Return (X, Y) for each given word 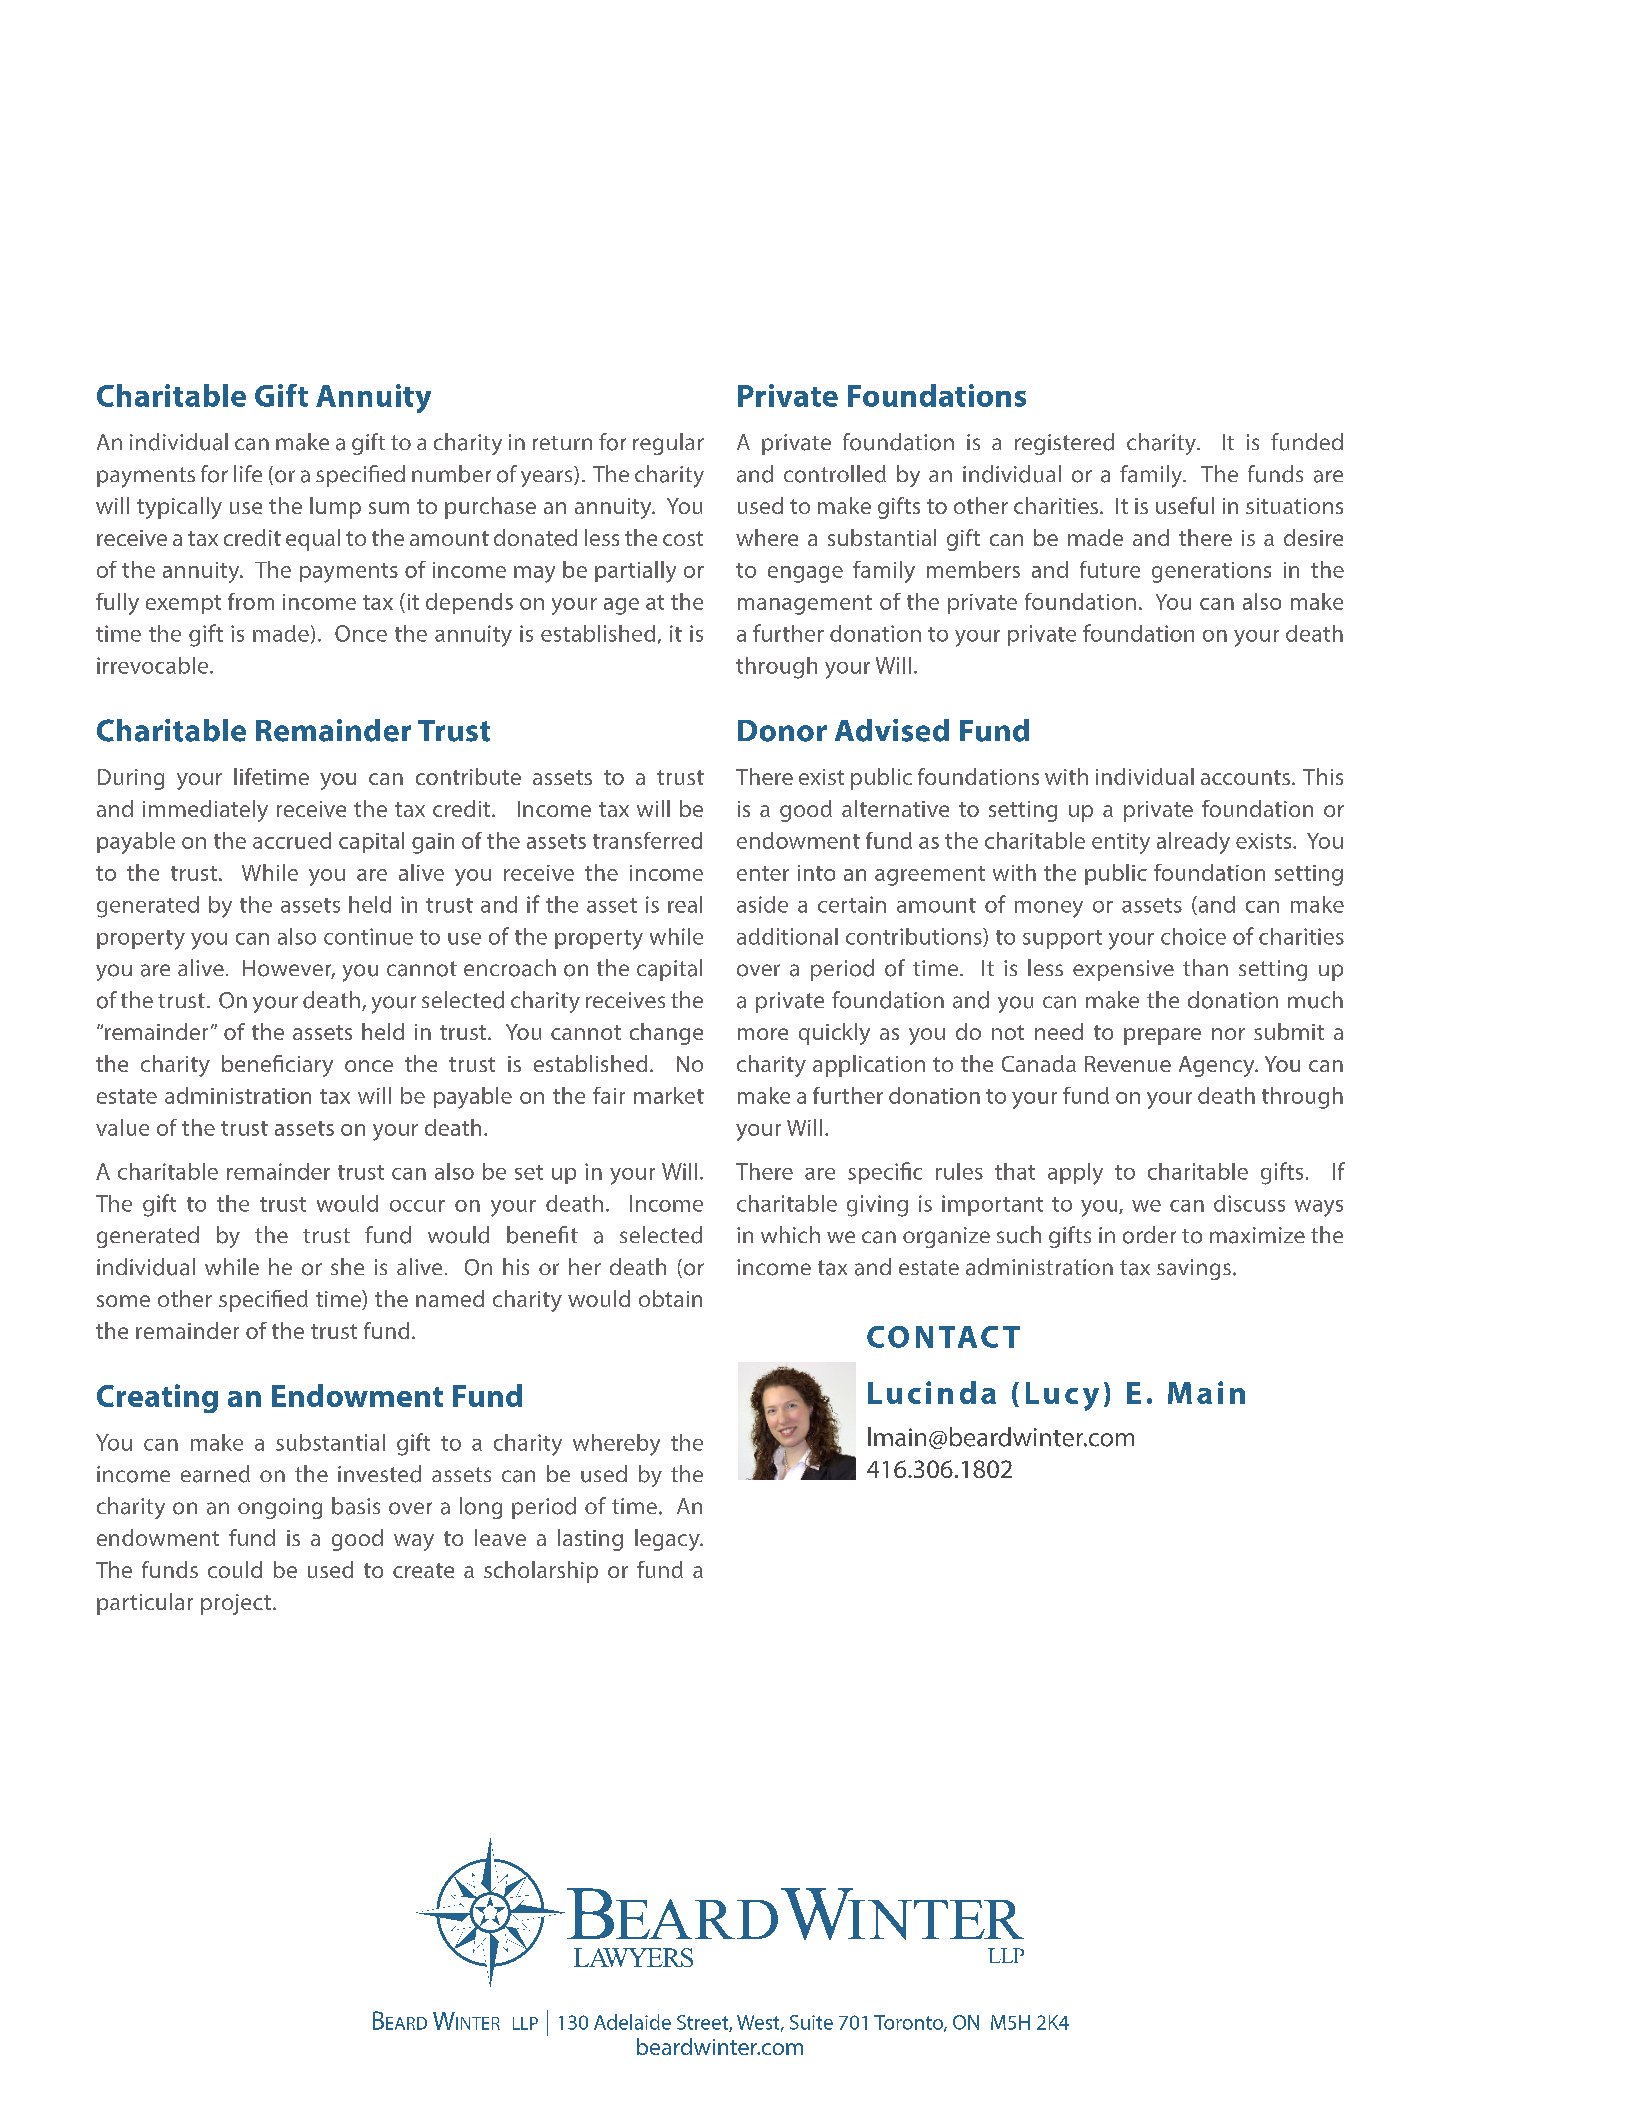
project (237, 1604)
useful (1185, 505)
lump (335, 508)
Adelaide (632, 2022)
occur (417, 1206)
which (790, 1234)
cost (683, 538)
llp (525, 2023)
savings (1194, 1269)
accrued (292, 840)
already (1193, 843)
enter (763, 873)
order (1149, 1235)
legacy (668, 1540)
